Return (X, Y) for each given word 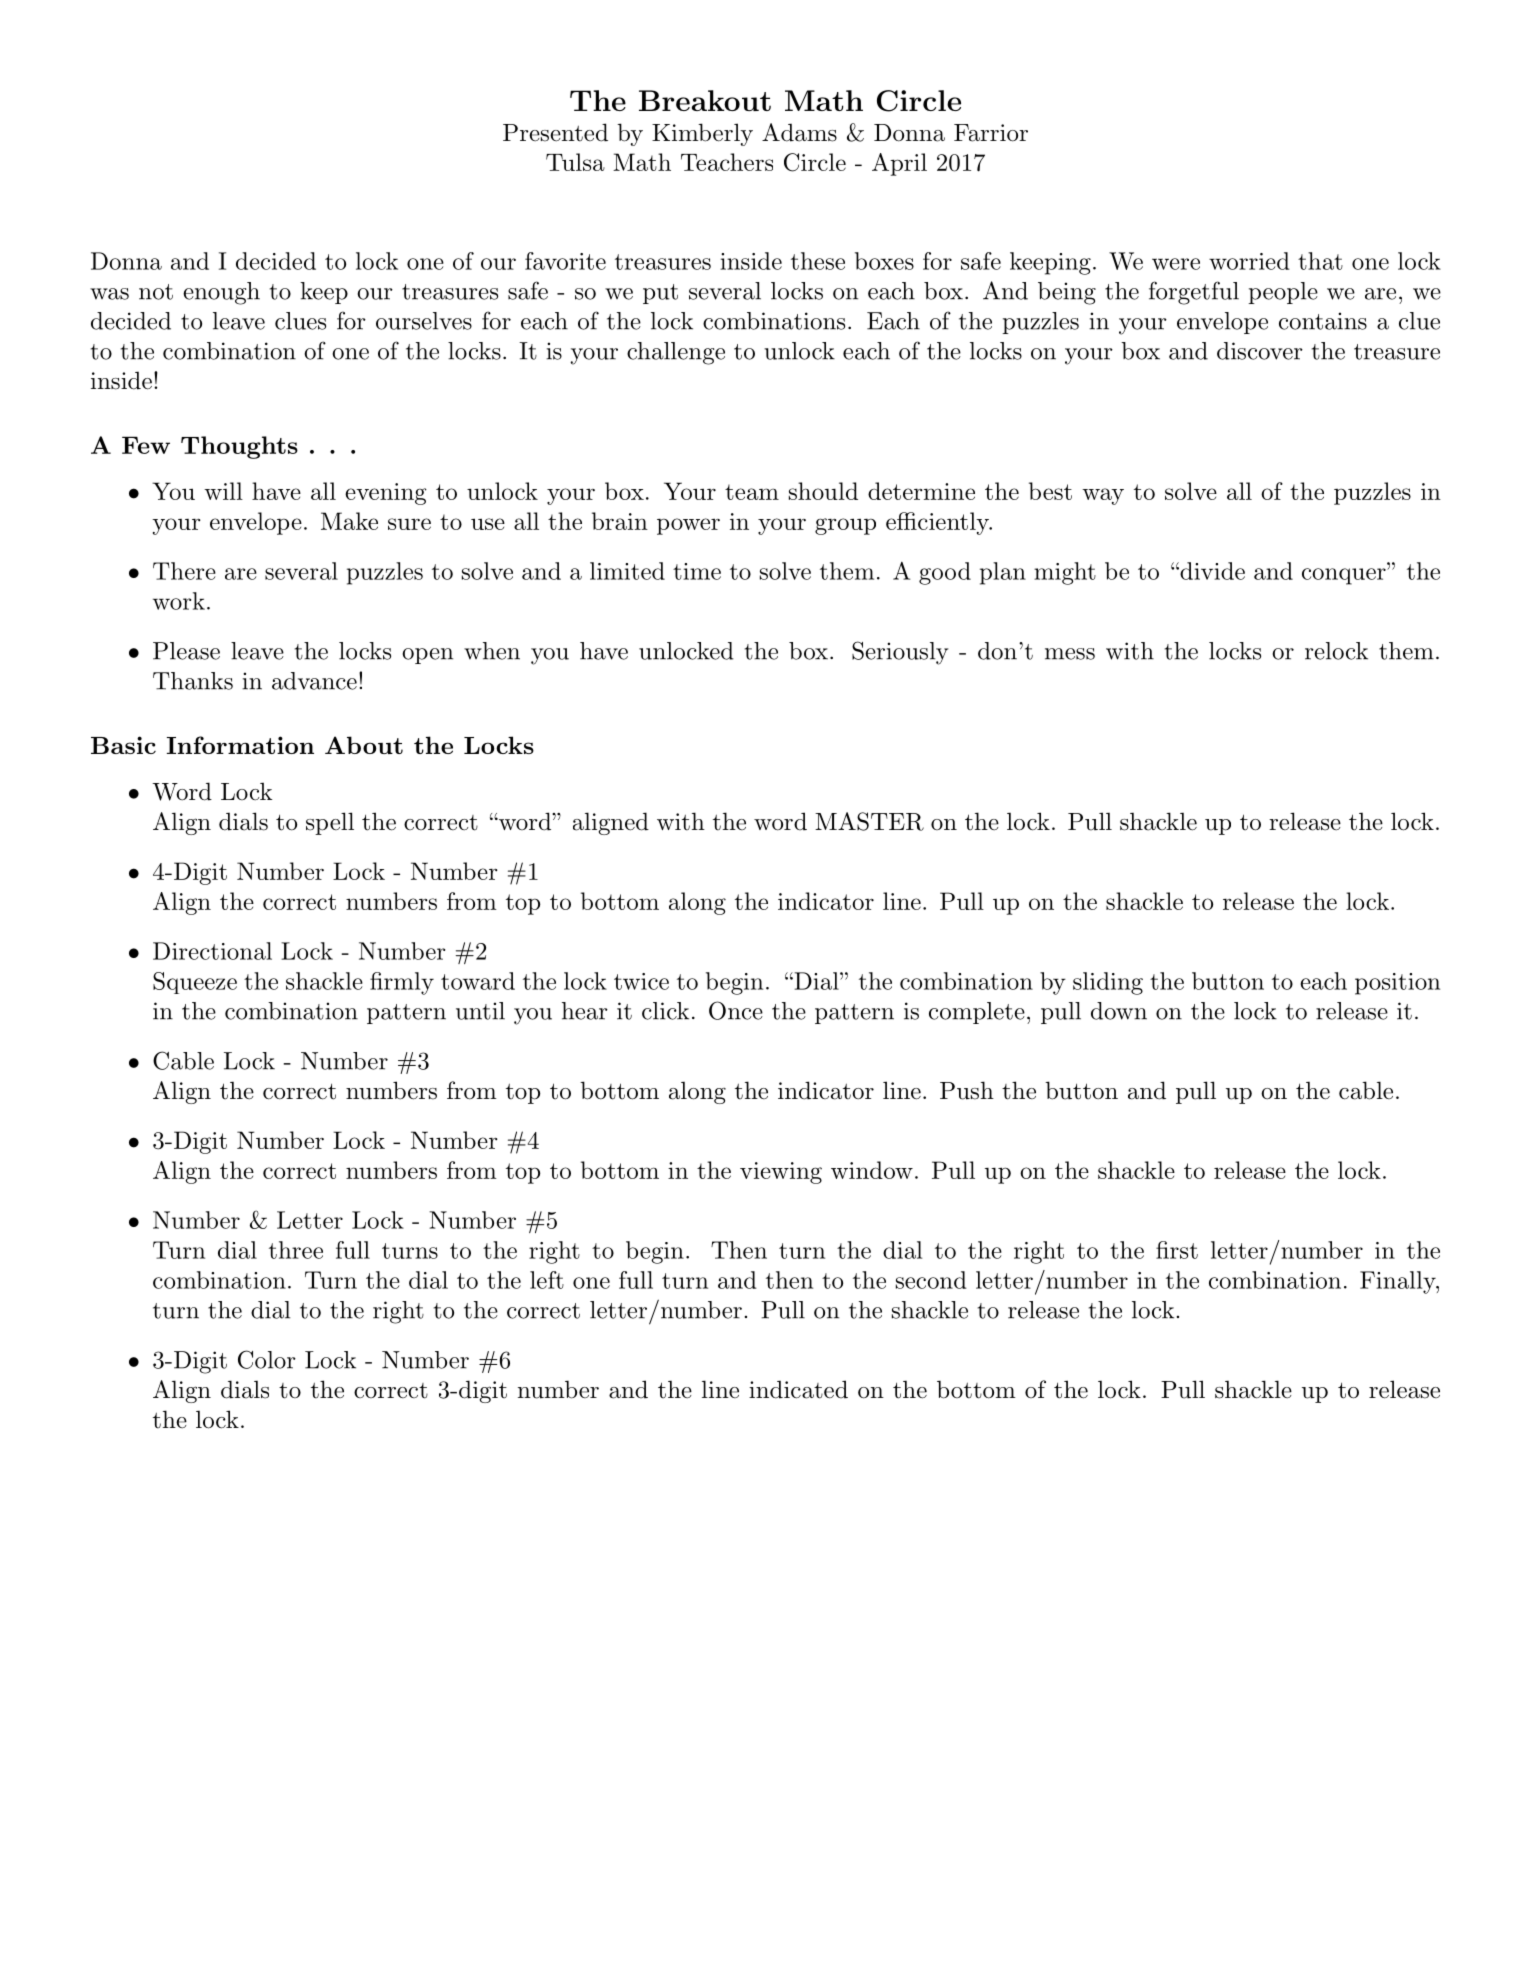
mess (1070, 654)
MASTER (869, 821)
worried (1249, 261)
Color (267, 1359)
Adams (799, 132)
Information (240, 745)
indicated (798, 1389)
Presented (555, 132)
